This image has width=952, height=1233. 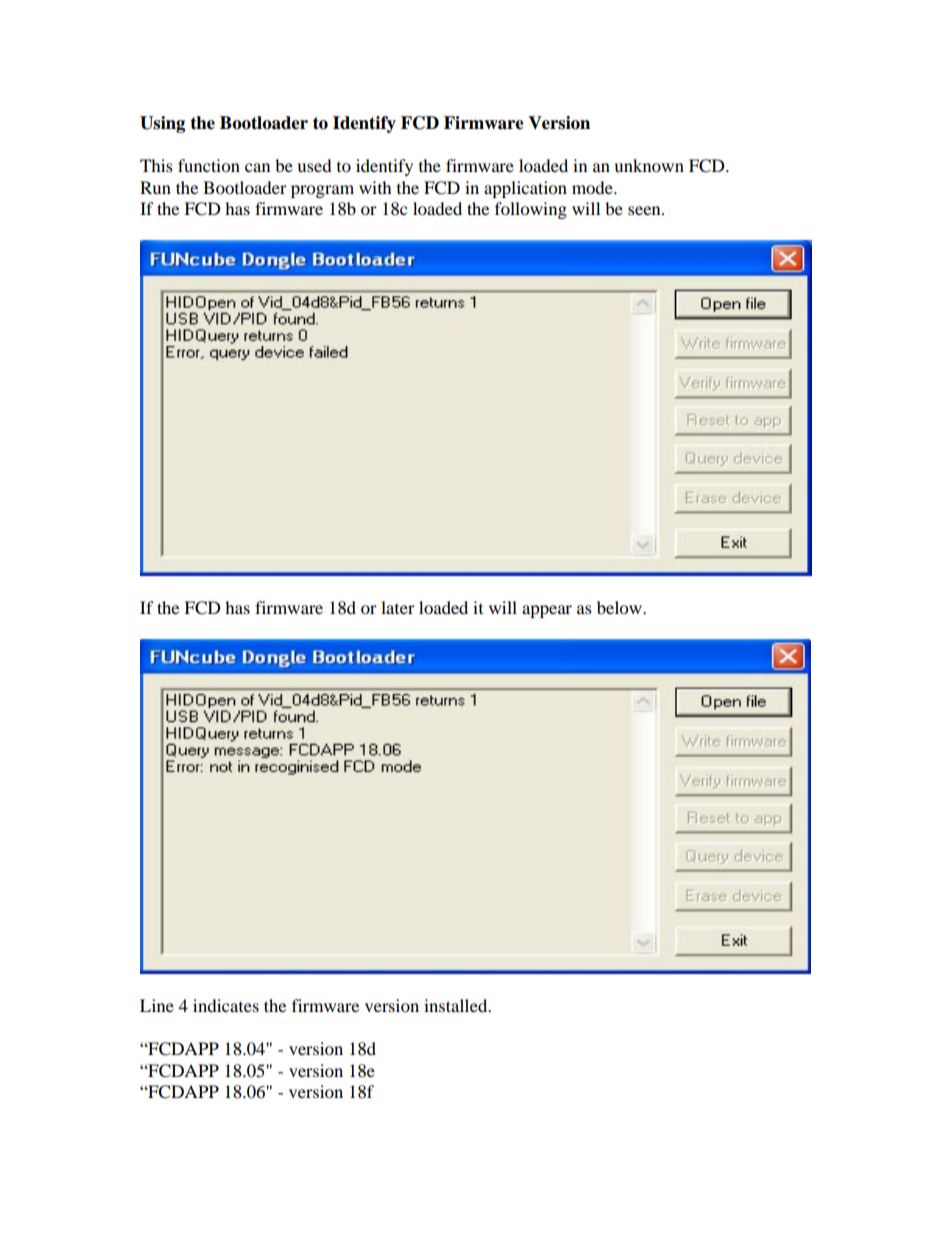 What do you see at coordinates (620, 607) in the image?
I see `below` at bounding box center [620, 607].
